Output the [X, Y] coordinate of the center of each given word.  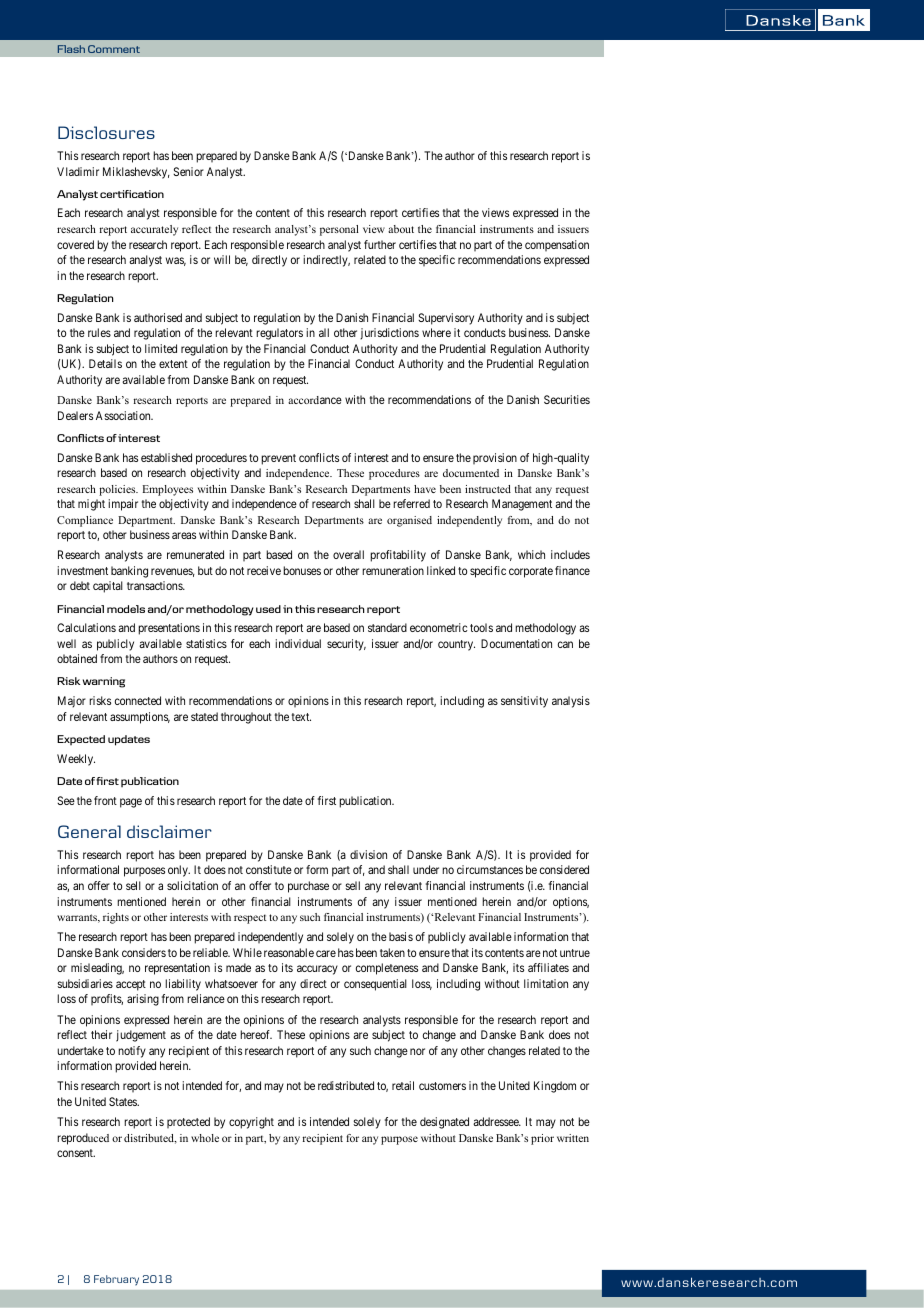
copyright [251, 1123]
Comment [114, 49]
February [116, 1280]
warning [104, 682]
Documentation [516, 643]
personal [339, 230]
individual [298, 643]
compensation [557, 245]
